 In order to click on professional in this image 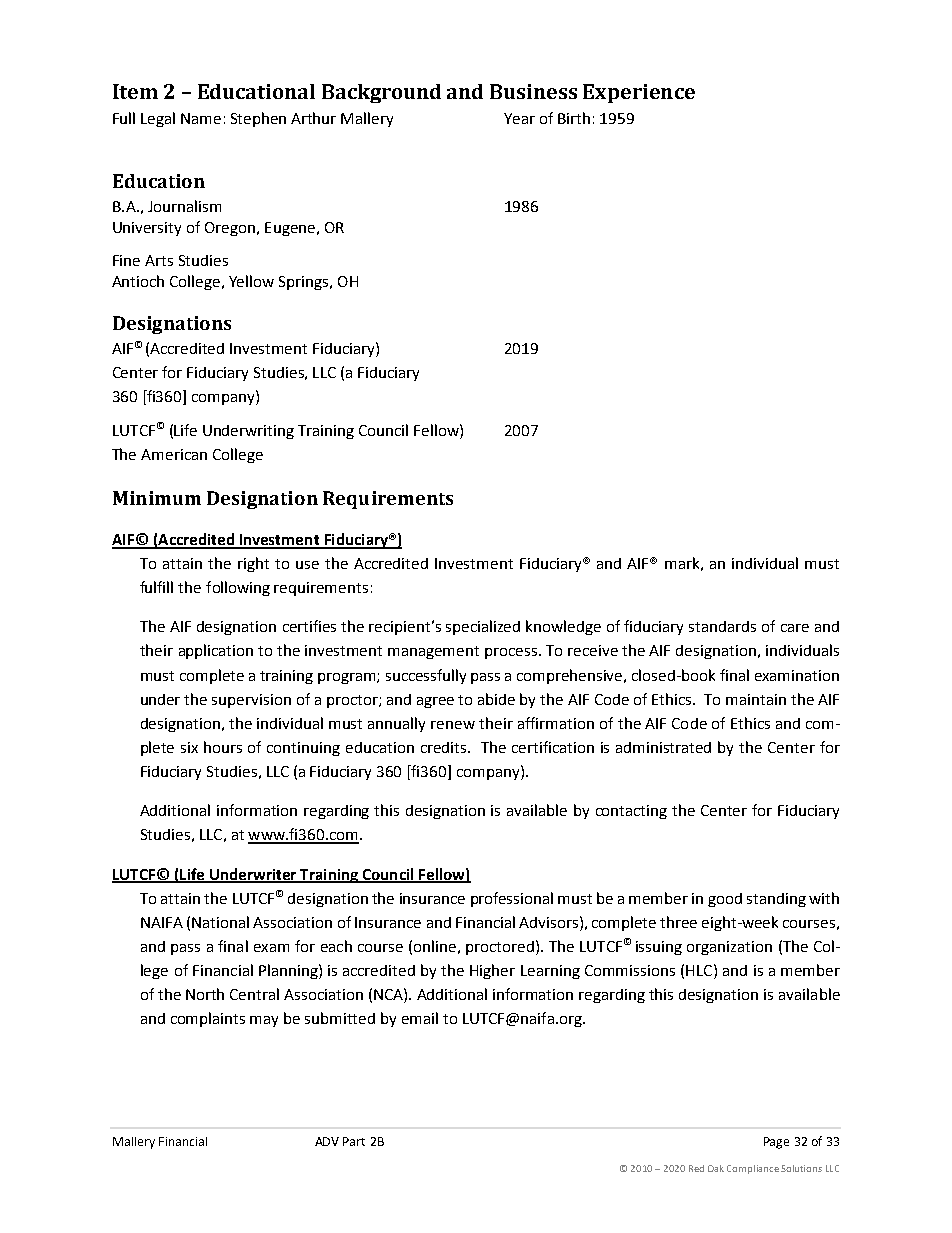, I will do `click(512, 899)`.
